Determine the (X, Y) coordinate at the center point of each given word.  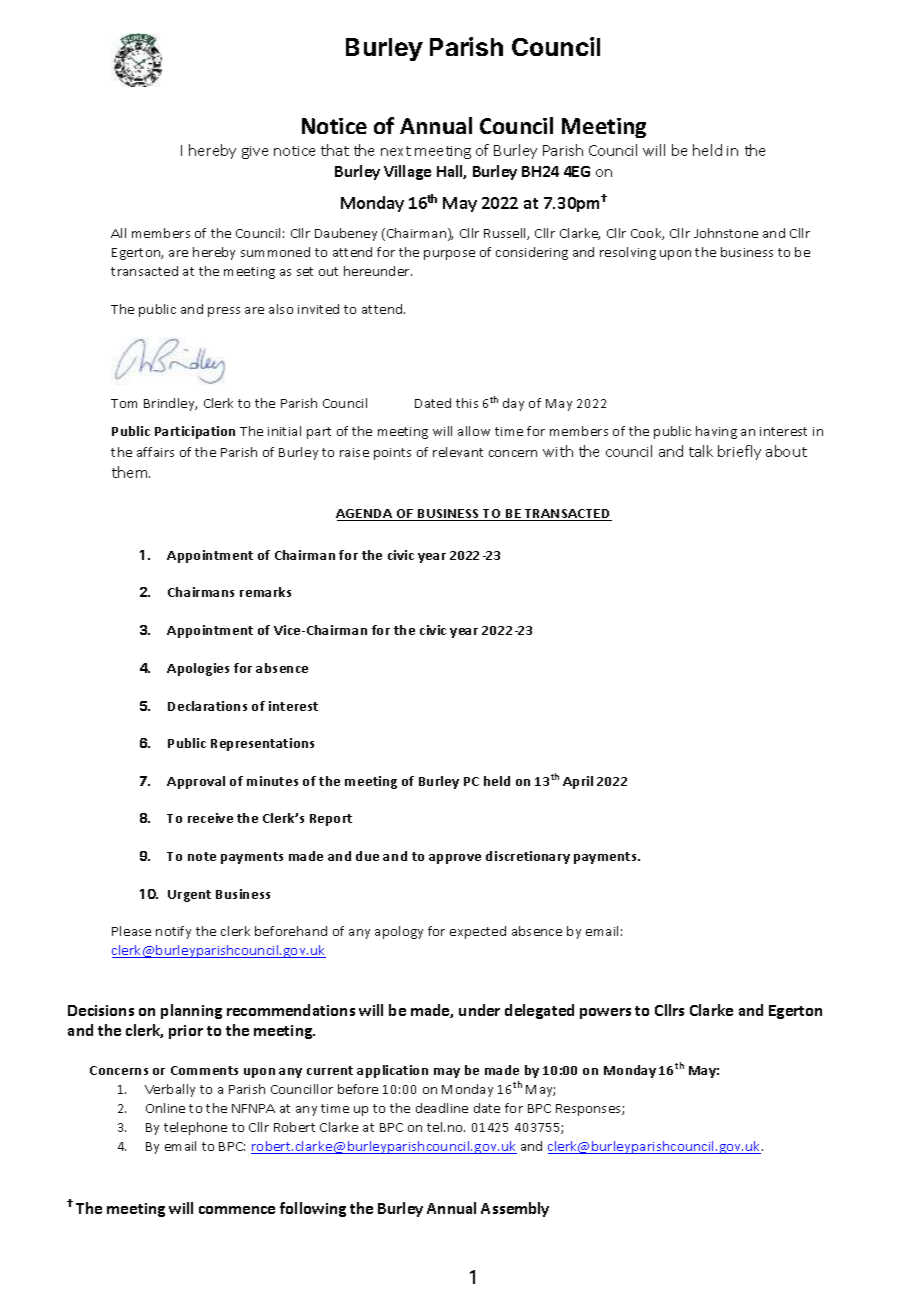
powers (605, 1013)
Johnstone (726, 233)
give (255, 152)
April (578, 782)
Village (407, 172)
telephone (195, 1128)
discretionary (528, 857)
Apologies (198, 669)
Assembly (515, 1209)
